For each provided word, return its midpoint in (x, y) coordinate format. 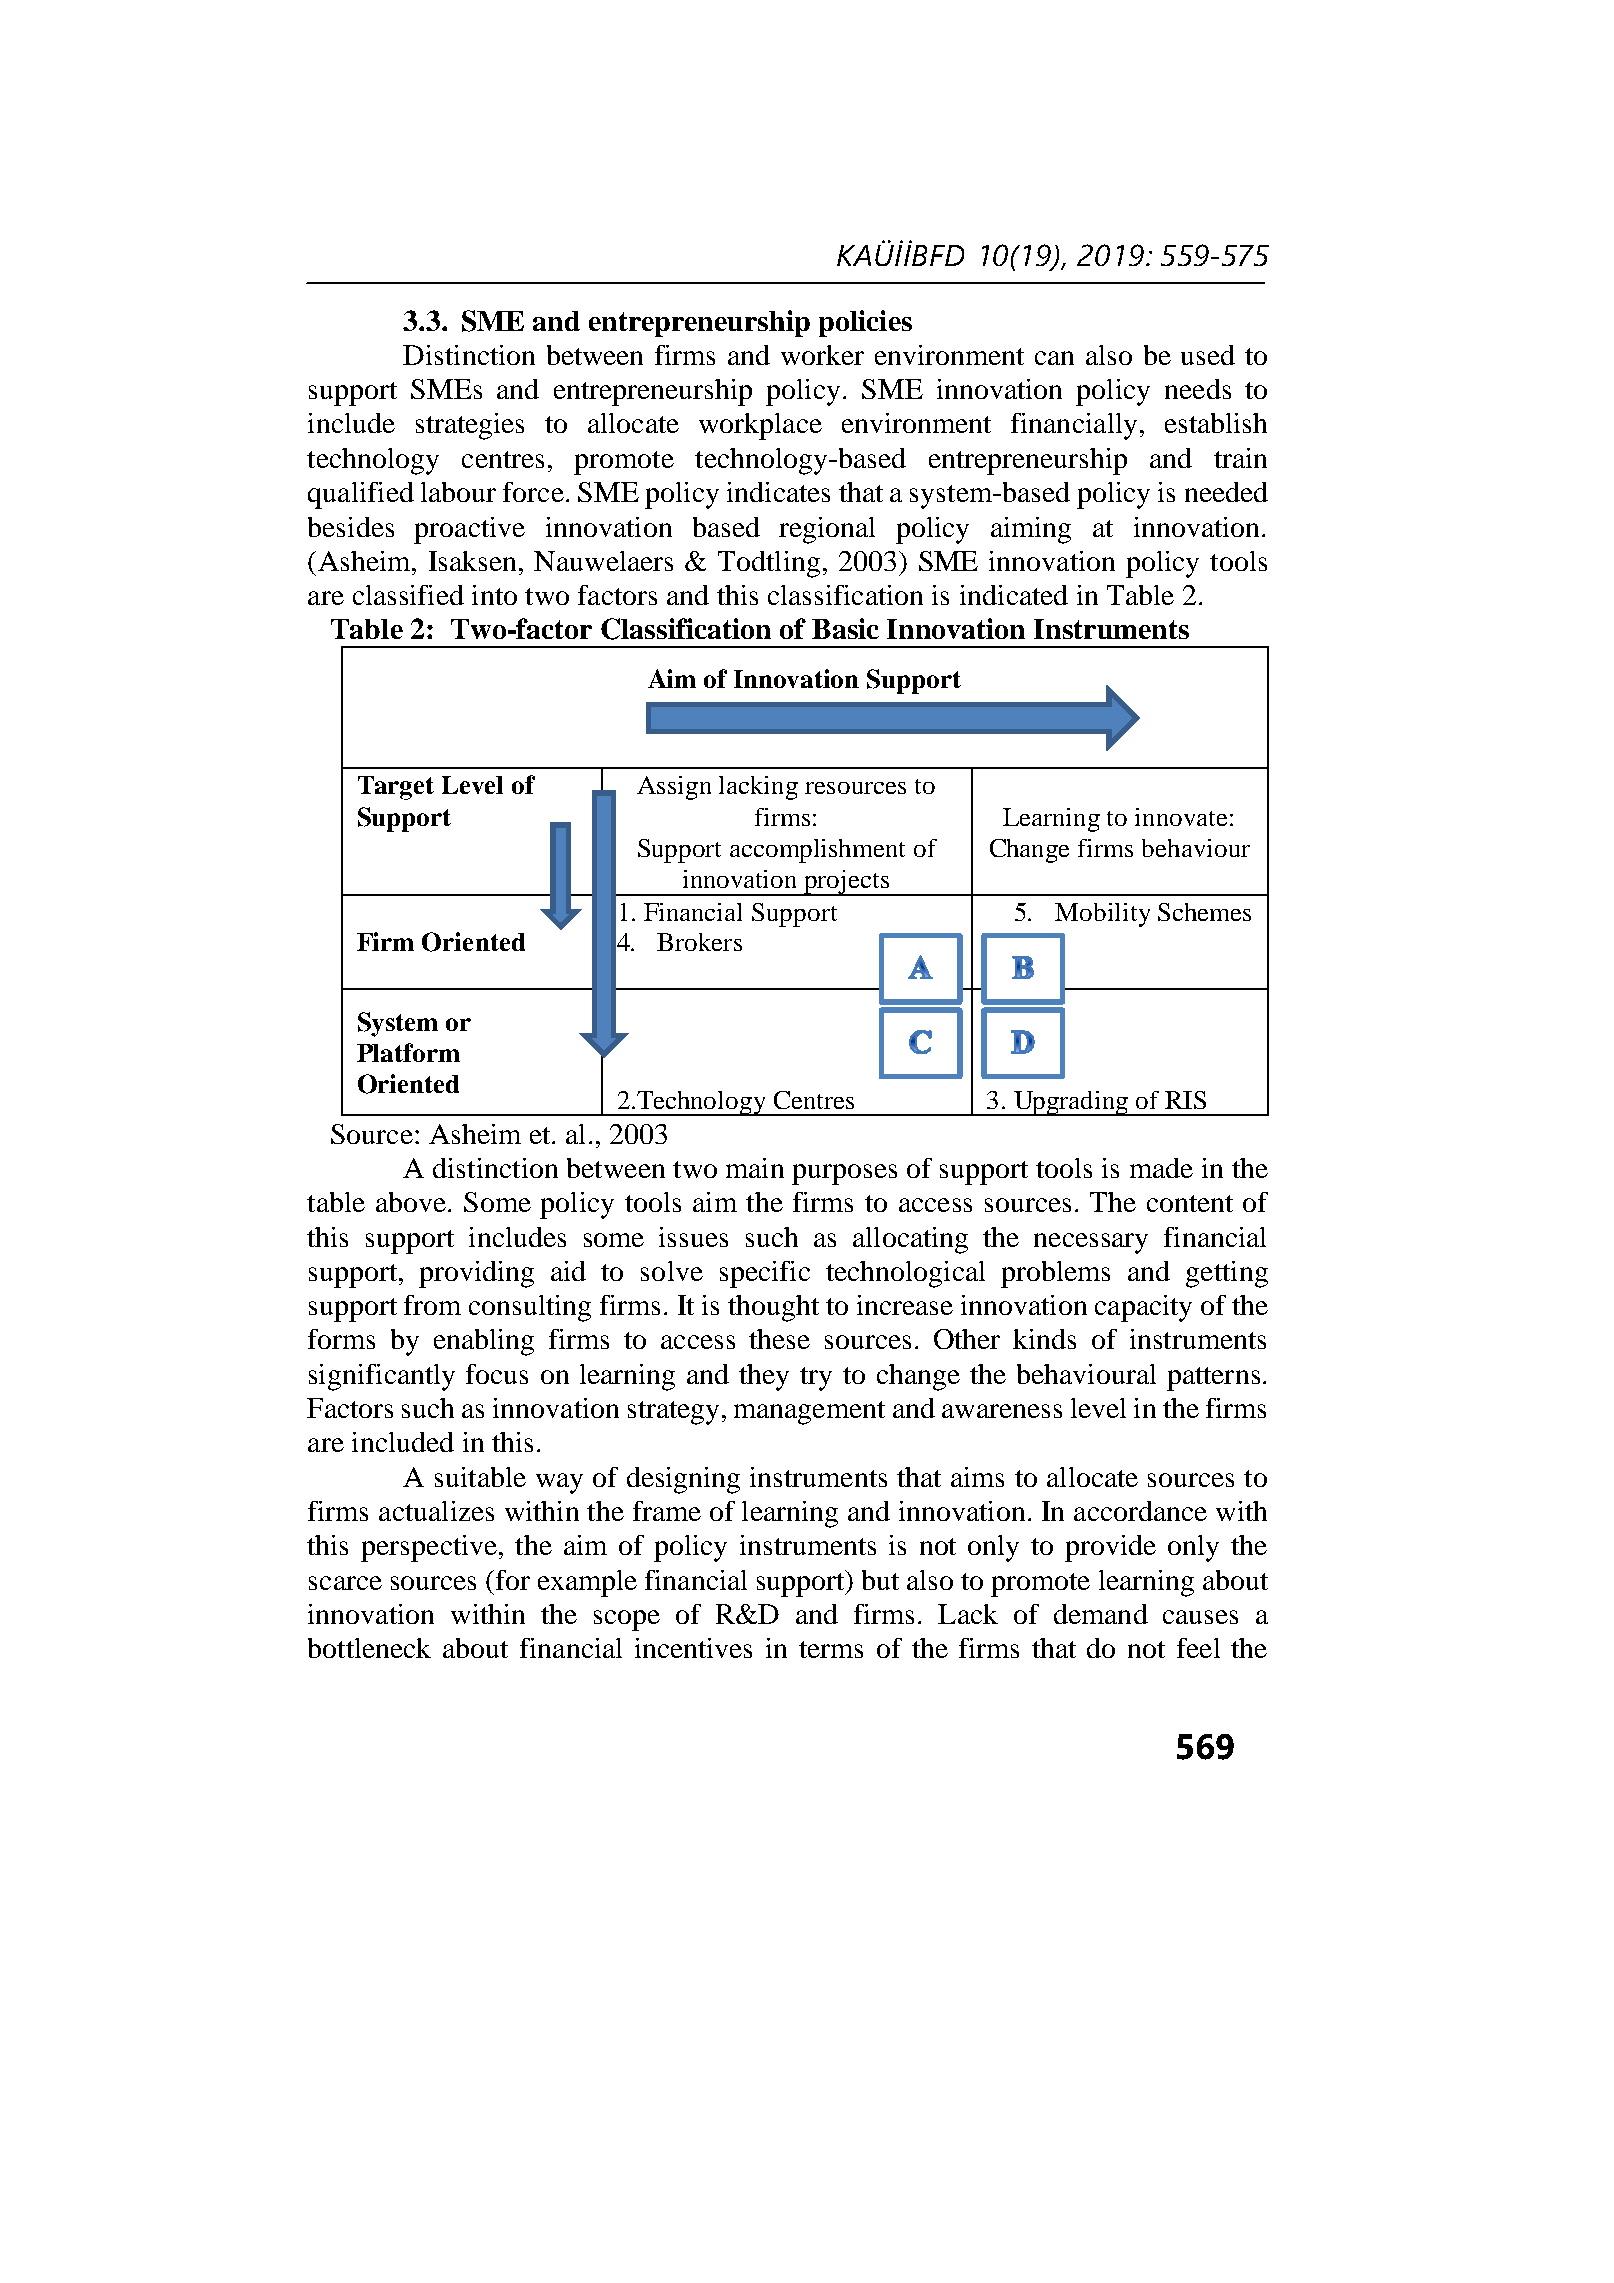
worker (822, 355)
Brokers (699, 942)
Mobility (1102, 915)
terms (831, 1649)
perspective (429, 1548)
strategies (470, 426)
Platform (408, 1052)
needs (1198, 389)
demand (1101, 1614)
